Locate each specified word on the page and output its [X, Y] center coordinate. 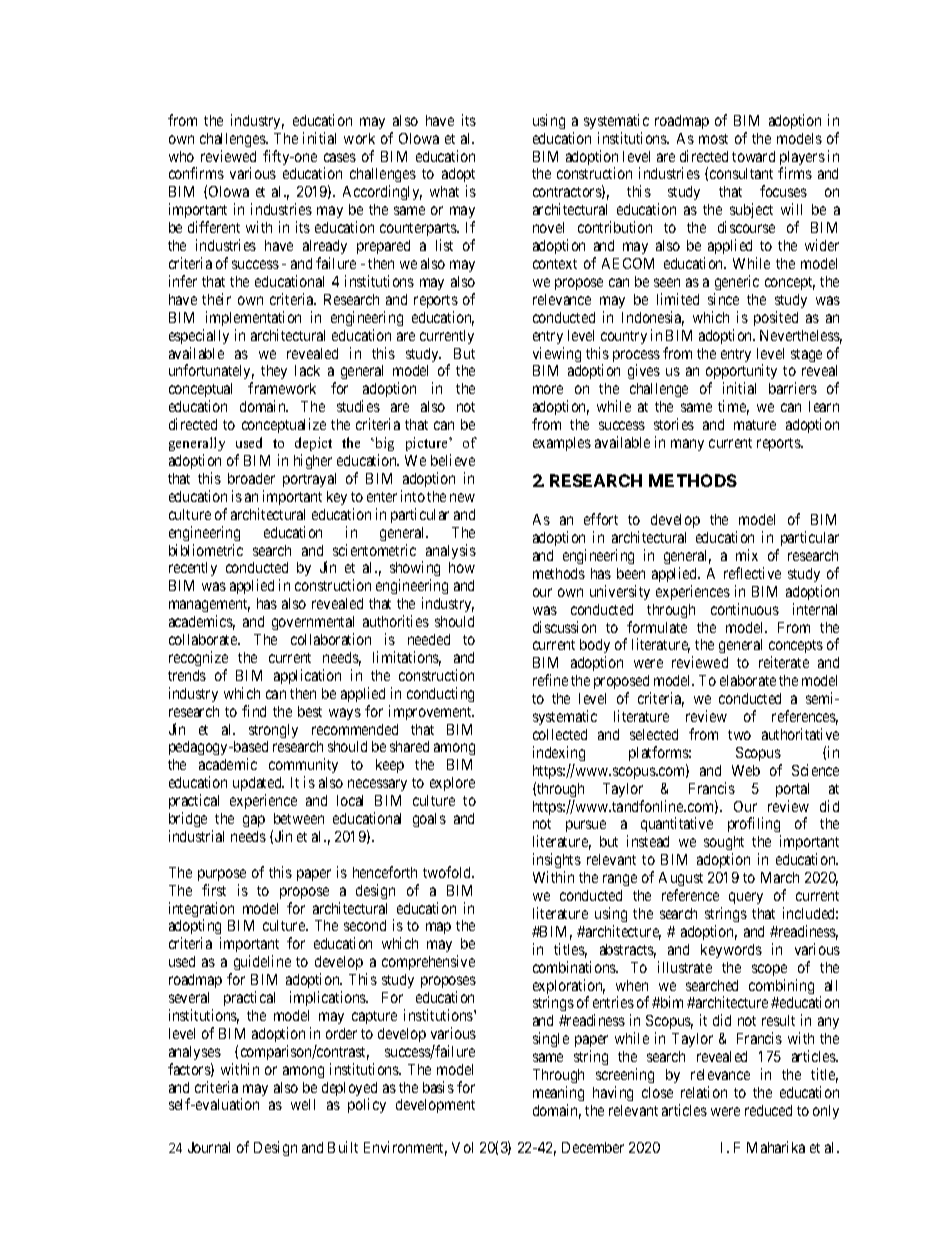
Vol [462, 1147]
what [444, 191]
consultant [741, 173]
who [181, 156]
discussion [564, 627]
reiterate [784, 662]
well [303, 1104]
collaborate [204, 639]
